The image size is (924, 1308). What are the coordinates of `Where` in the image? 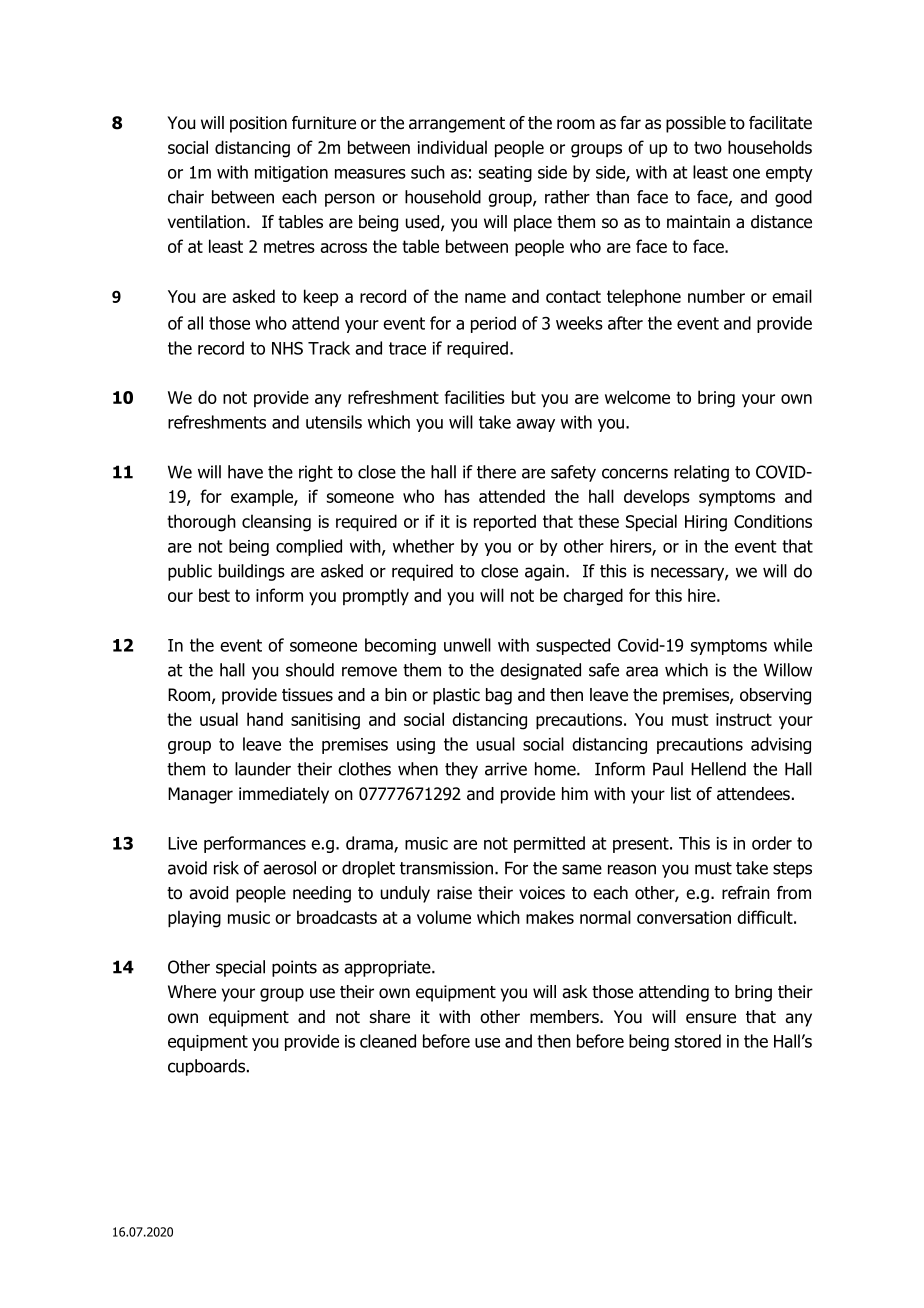 It's located at (192, 992).
